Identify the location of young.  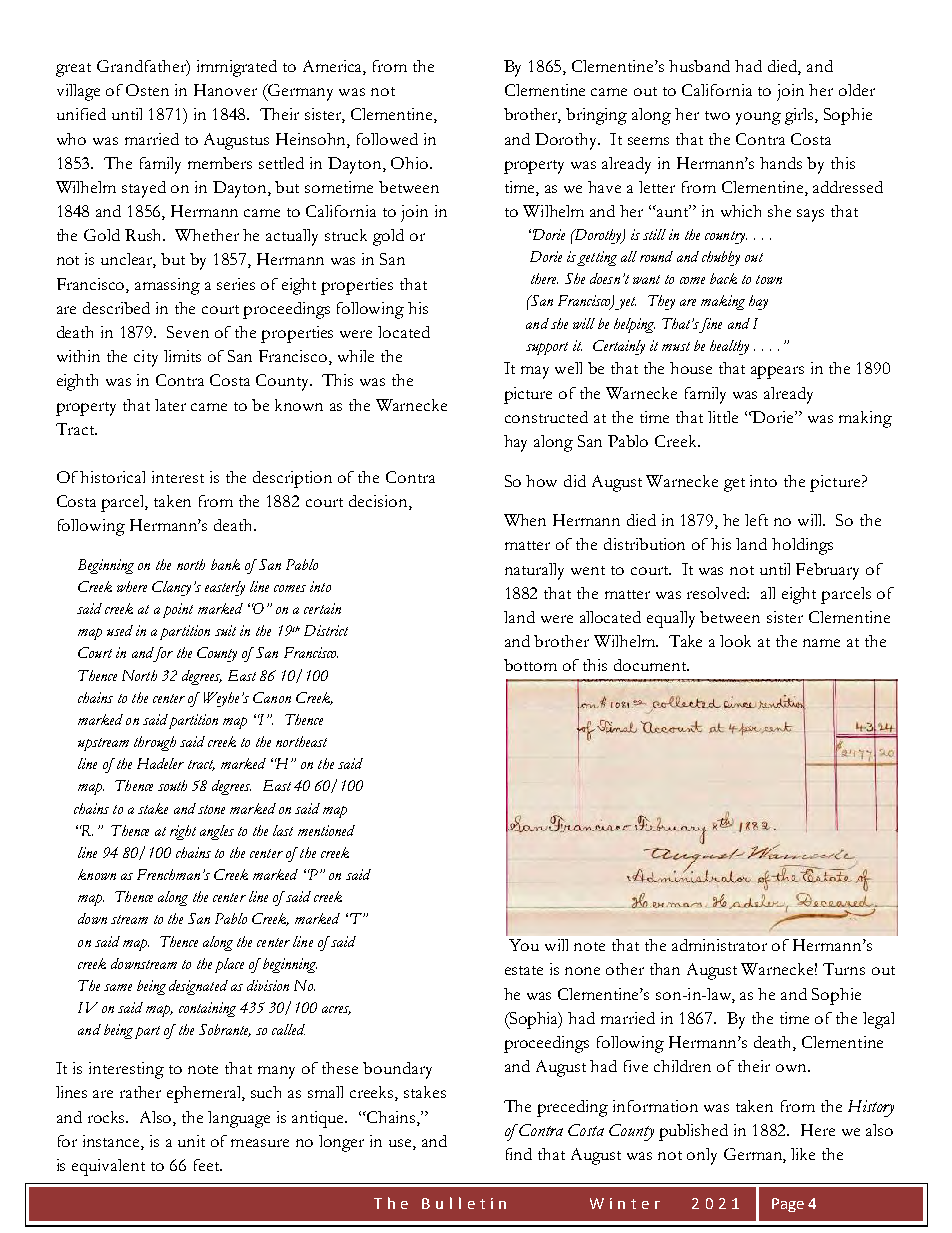
(758, 118).
